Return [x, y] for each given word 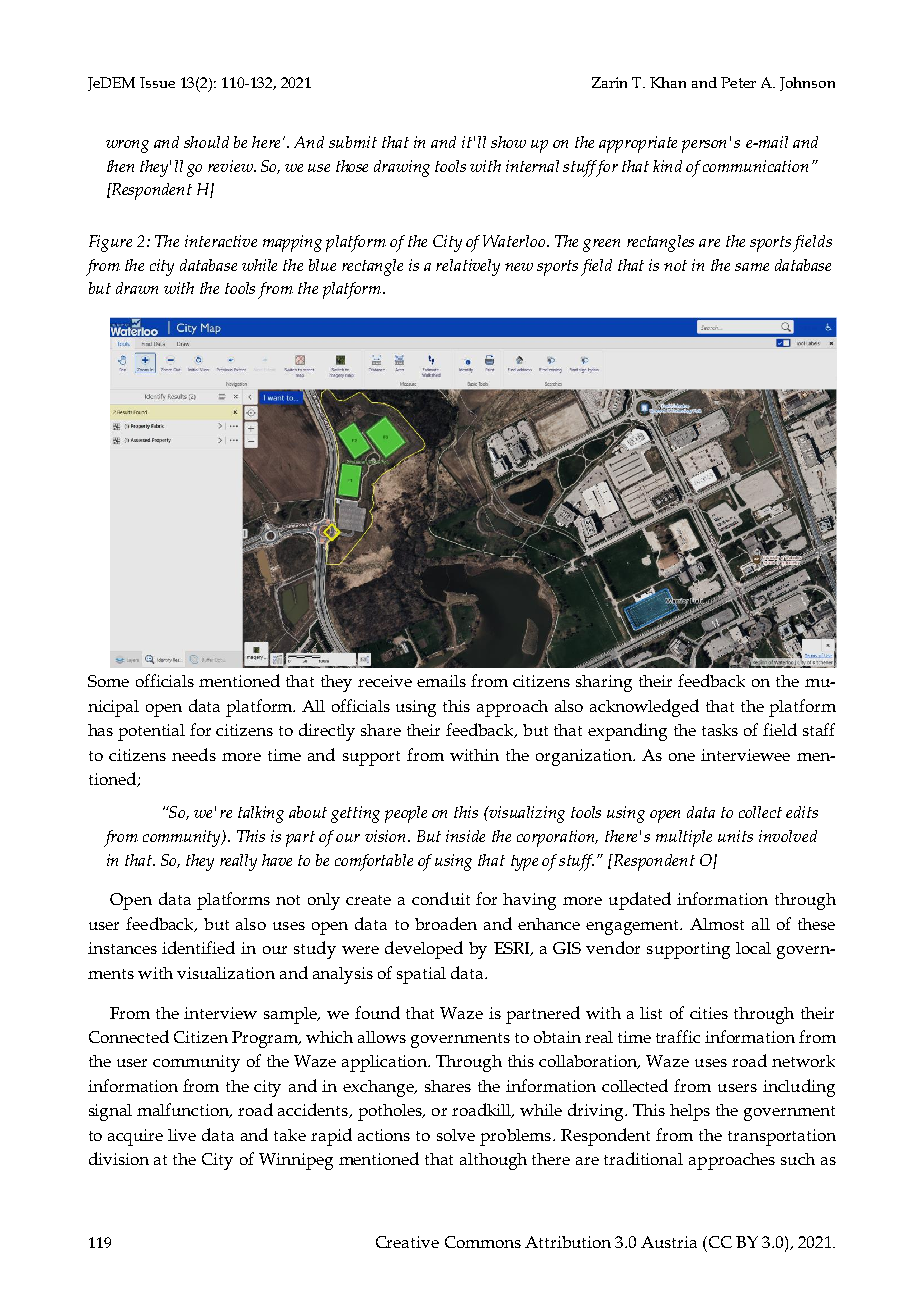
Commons [483, 1242]
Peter [738, 82]
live [182, 1135]
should [206, 142]
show [508, 142]
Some [108, 681]
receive [385, 681]
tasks [720, 730]
